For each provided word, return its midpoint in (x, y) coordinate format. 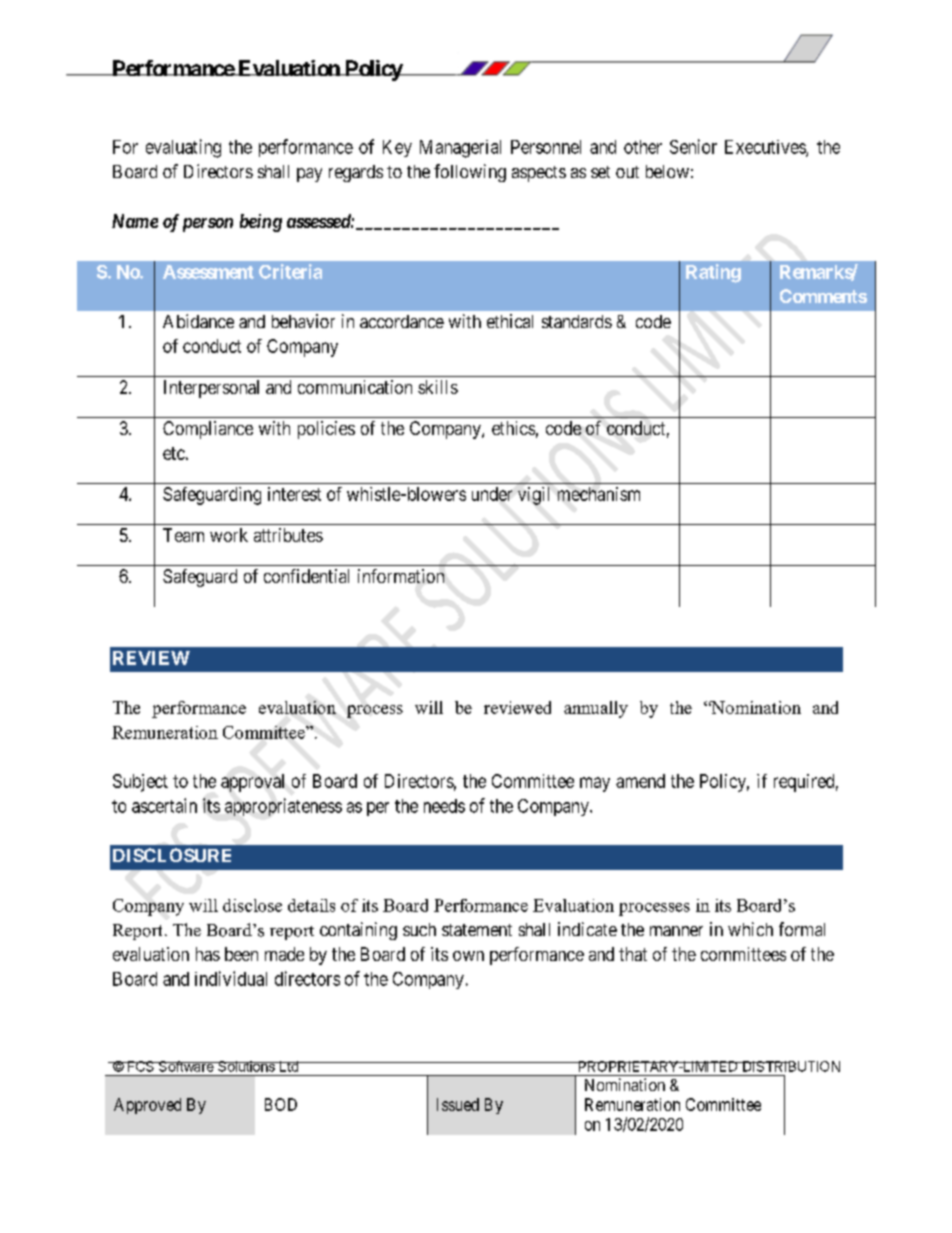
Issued (458, 1104)
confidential (306, 576)
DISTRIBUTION (790, 1066)
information (401, 576)
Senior (693, 146)
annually (596, 709)
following (470, 173)
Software (186, 1066)
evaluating (183, 148)
